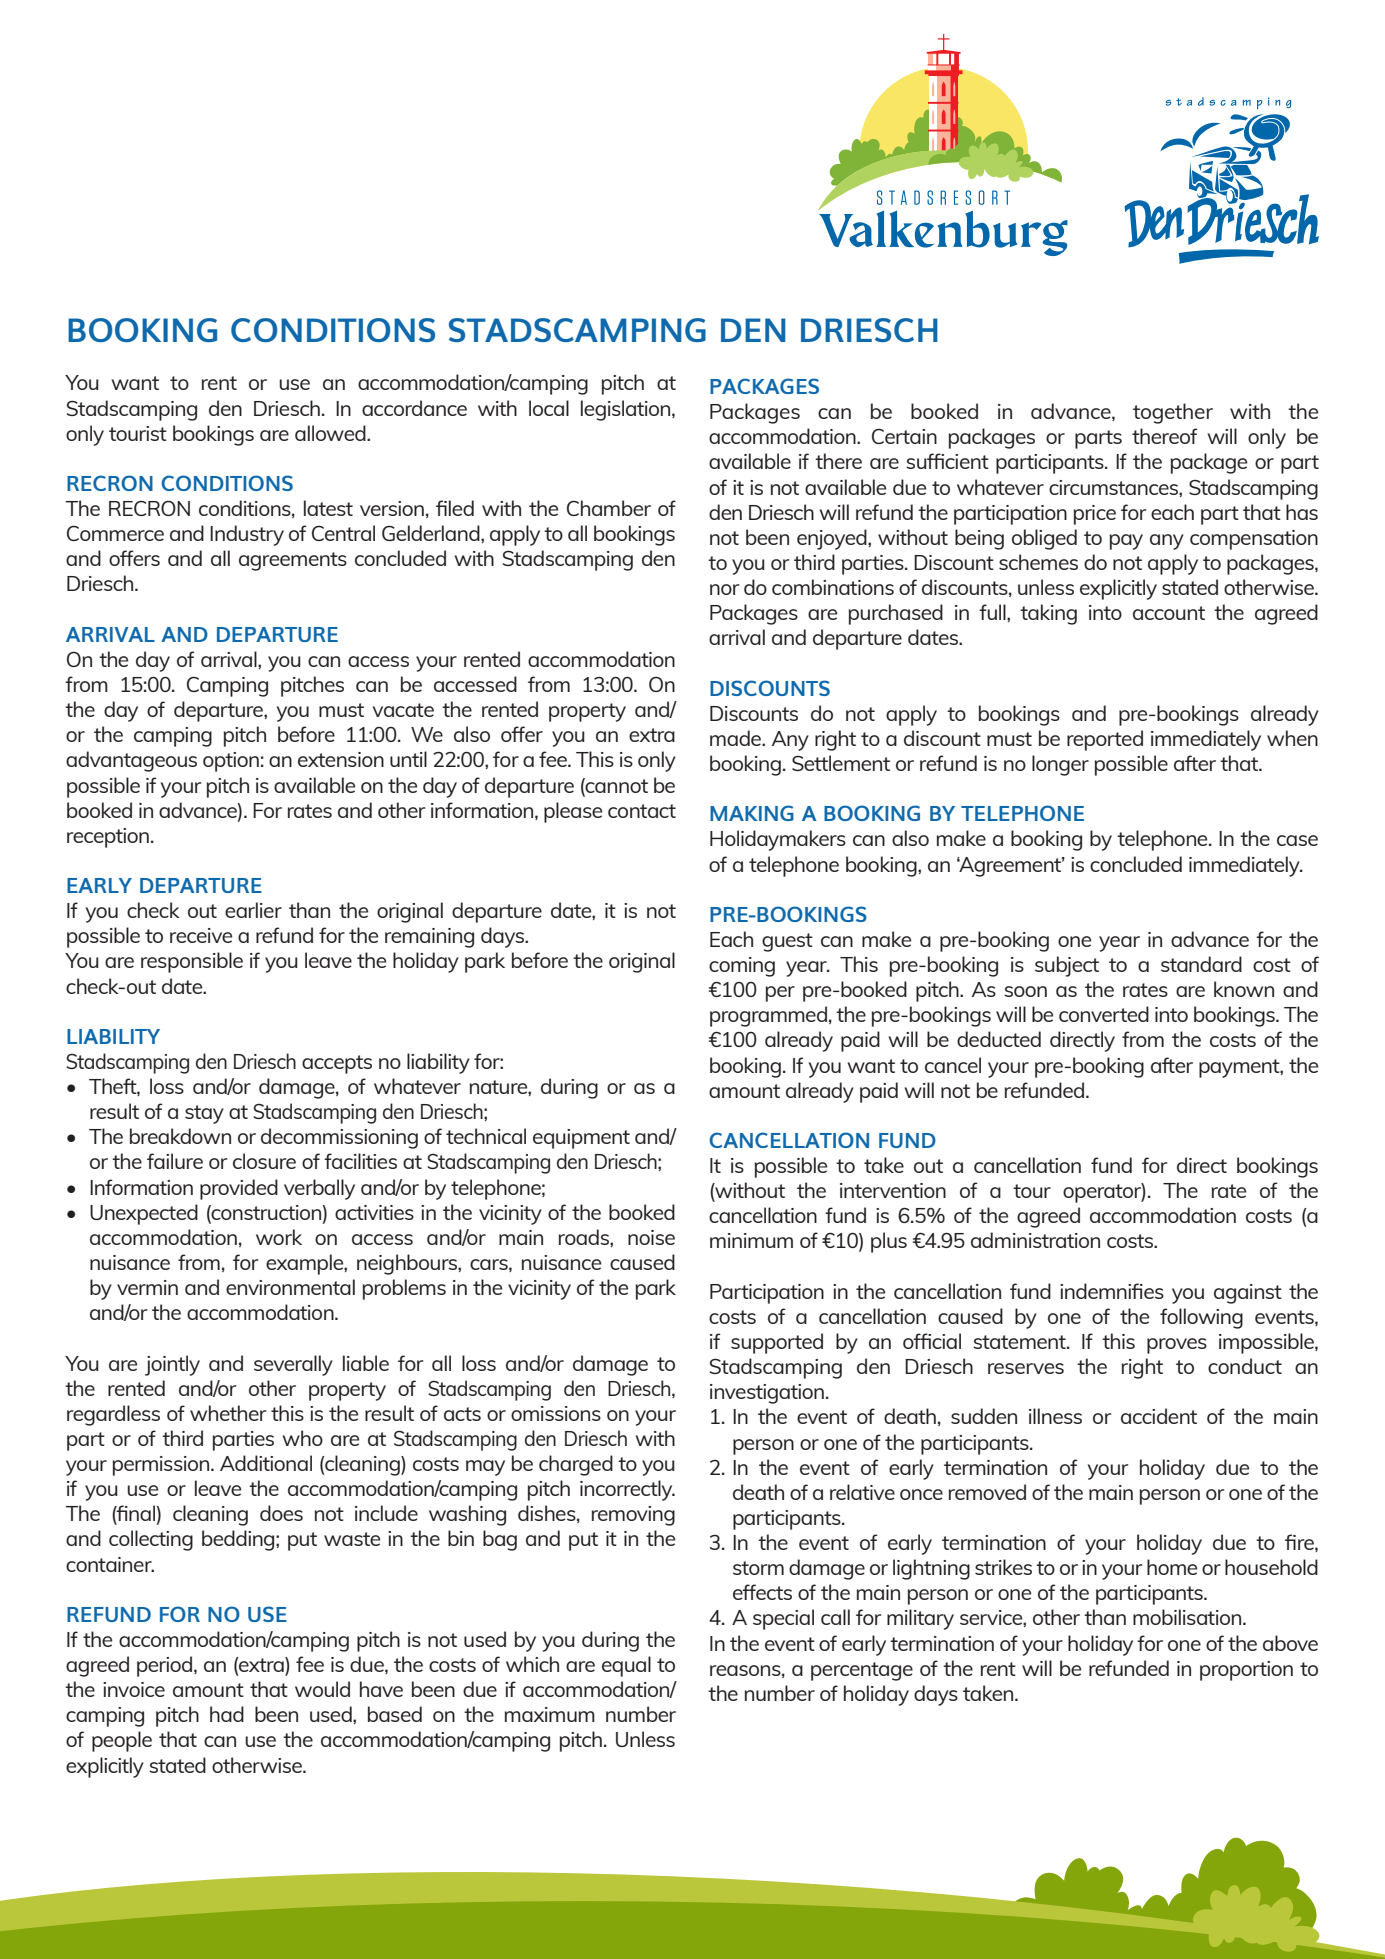 This image has width=1385, height=1959. I want to click on had, so click(227, 1714).
